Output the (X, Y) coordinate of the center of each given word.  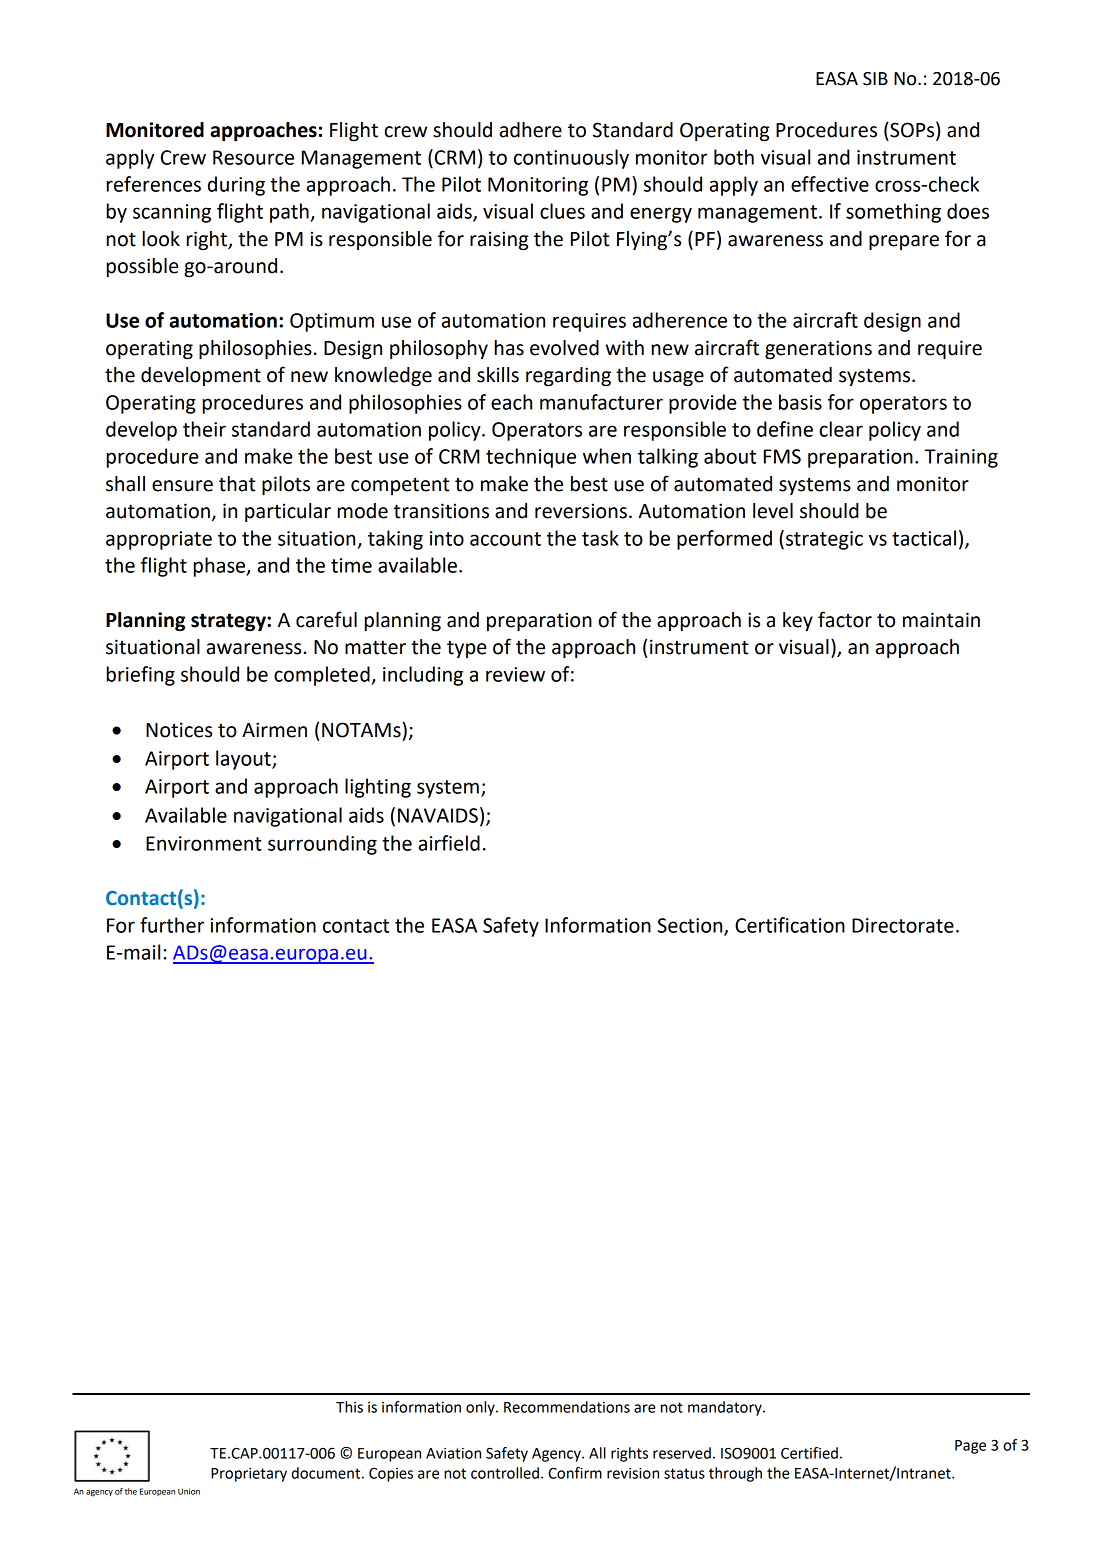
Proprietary (249, 1475)
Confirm (575, 1473)
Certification (790, 925)
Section (691, 926)
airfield (449, 843)
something (893, 213)
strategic (824, 540)
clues (562, 211)
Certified (809, 1453)
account (505, 539)
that (237, 484)
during (236, 186)
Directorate (903, 925)
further (172, 925)
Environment (204, 843)
